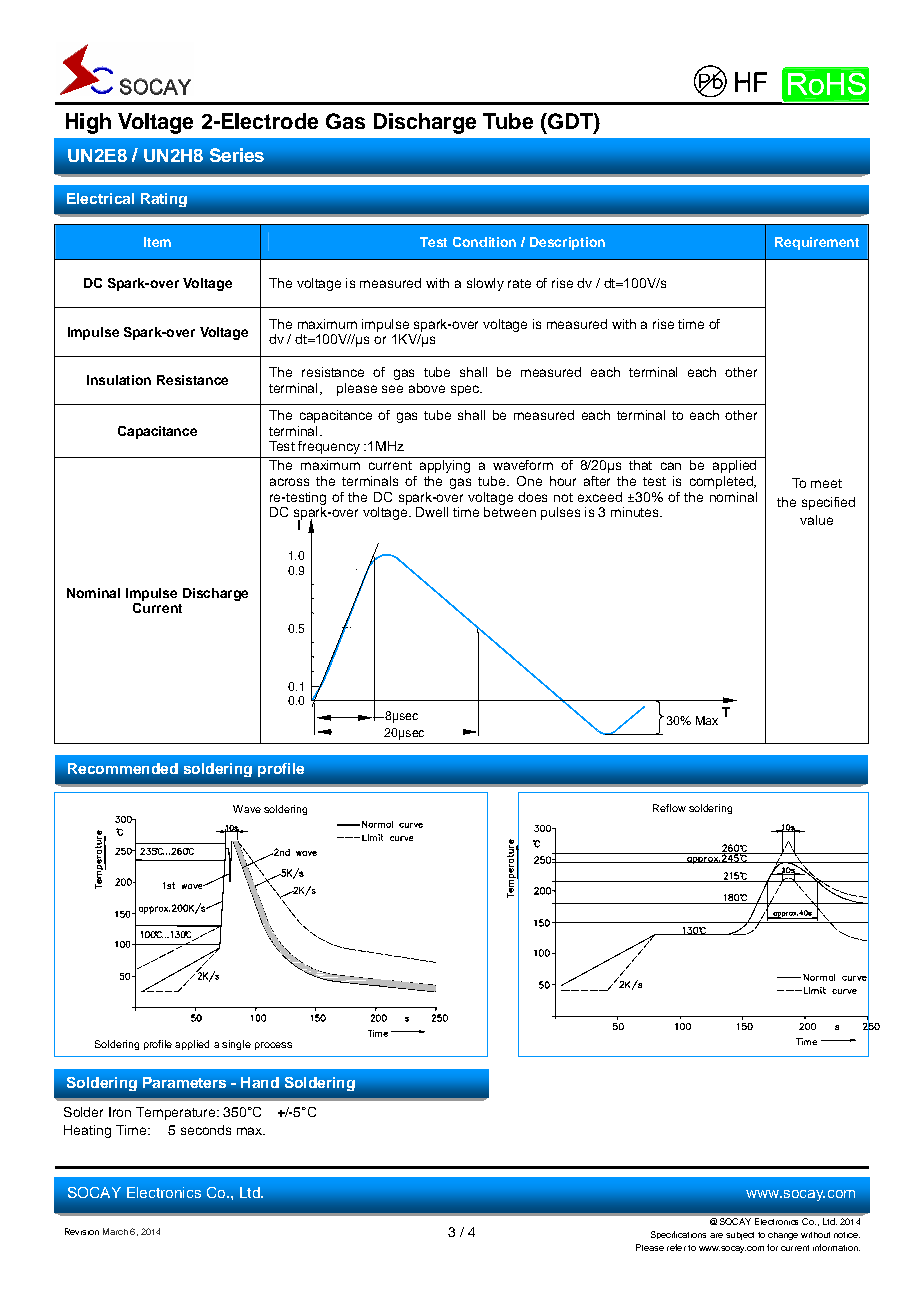  Describe the element at coordinates (289, 482) in the document. I see `across` at that location.
